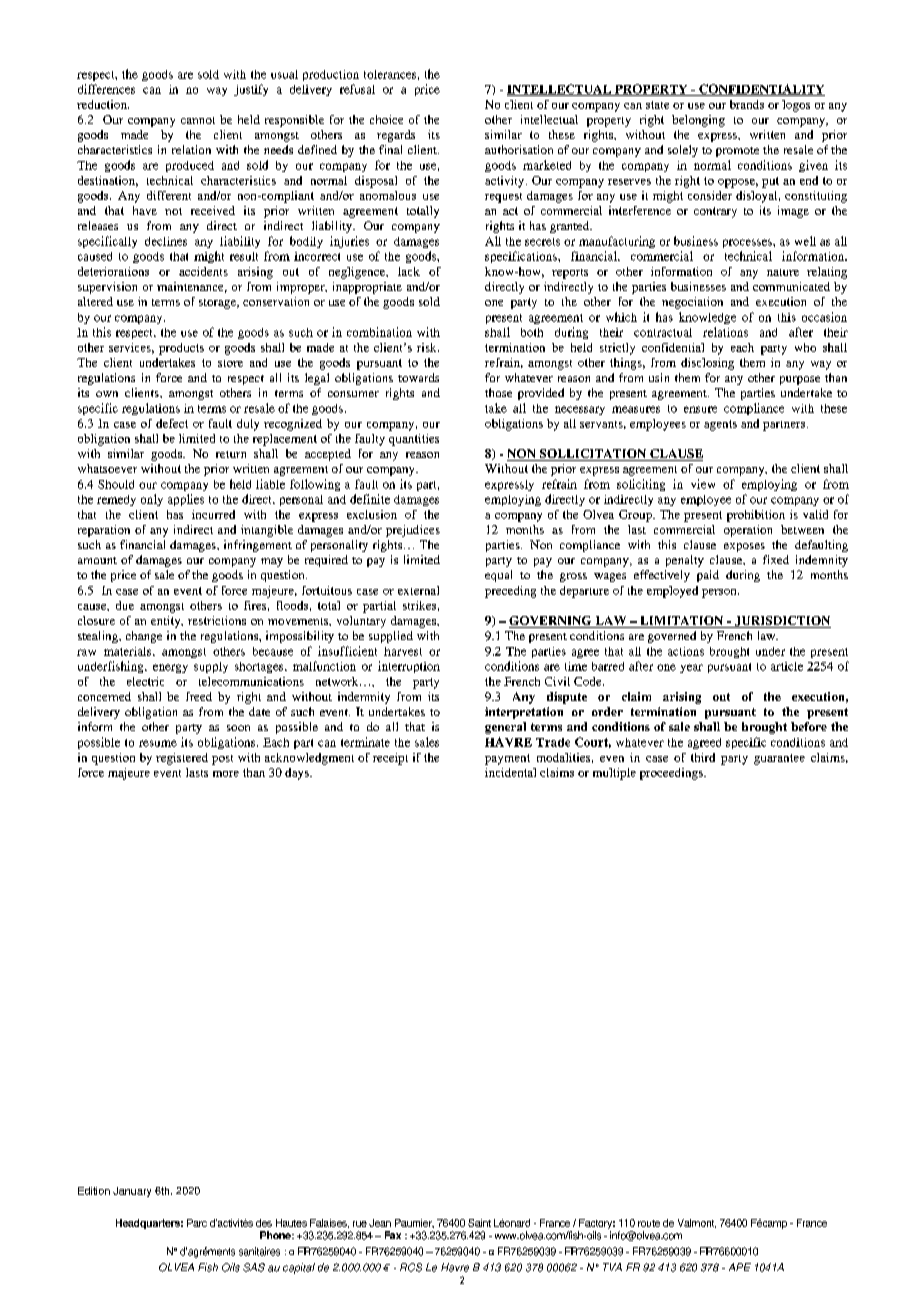  I want to click on Parc, so click(197, 1223).
